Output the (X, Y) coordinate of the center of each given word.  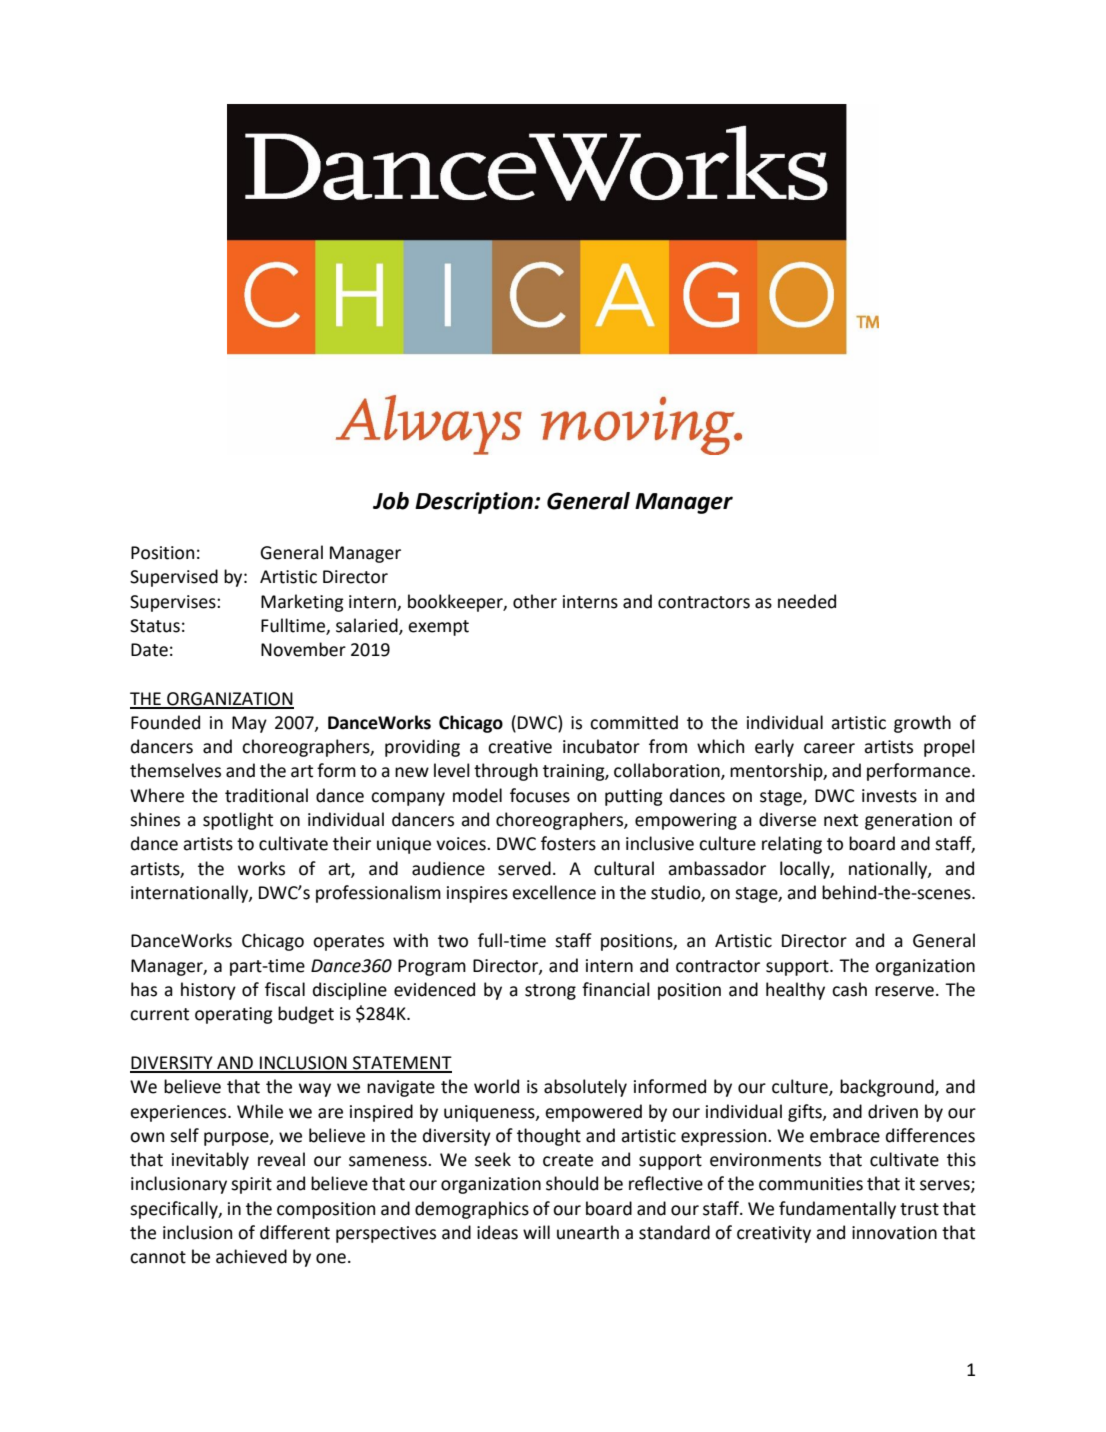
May (249, 724)
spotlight (238, 821)
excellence (554, 892)
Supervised (174, 578)
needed (807, 601)
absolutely (585, 1088)
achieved (251, 1256)
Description (475, 503)
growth (922, 724)
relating (792, 845)
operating (234, 1015)
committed (634, 722)
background (888, 1088)
